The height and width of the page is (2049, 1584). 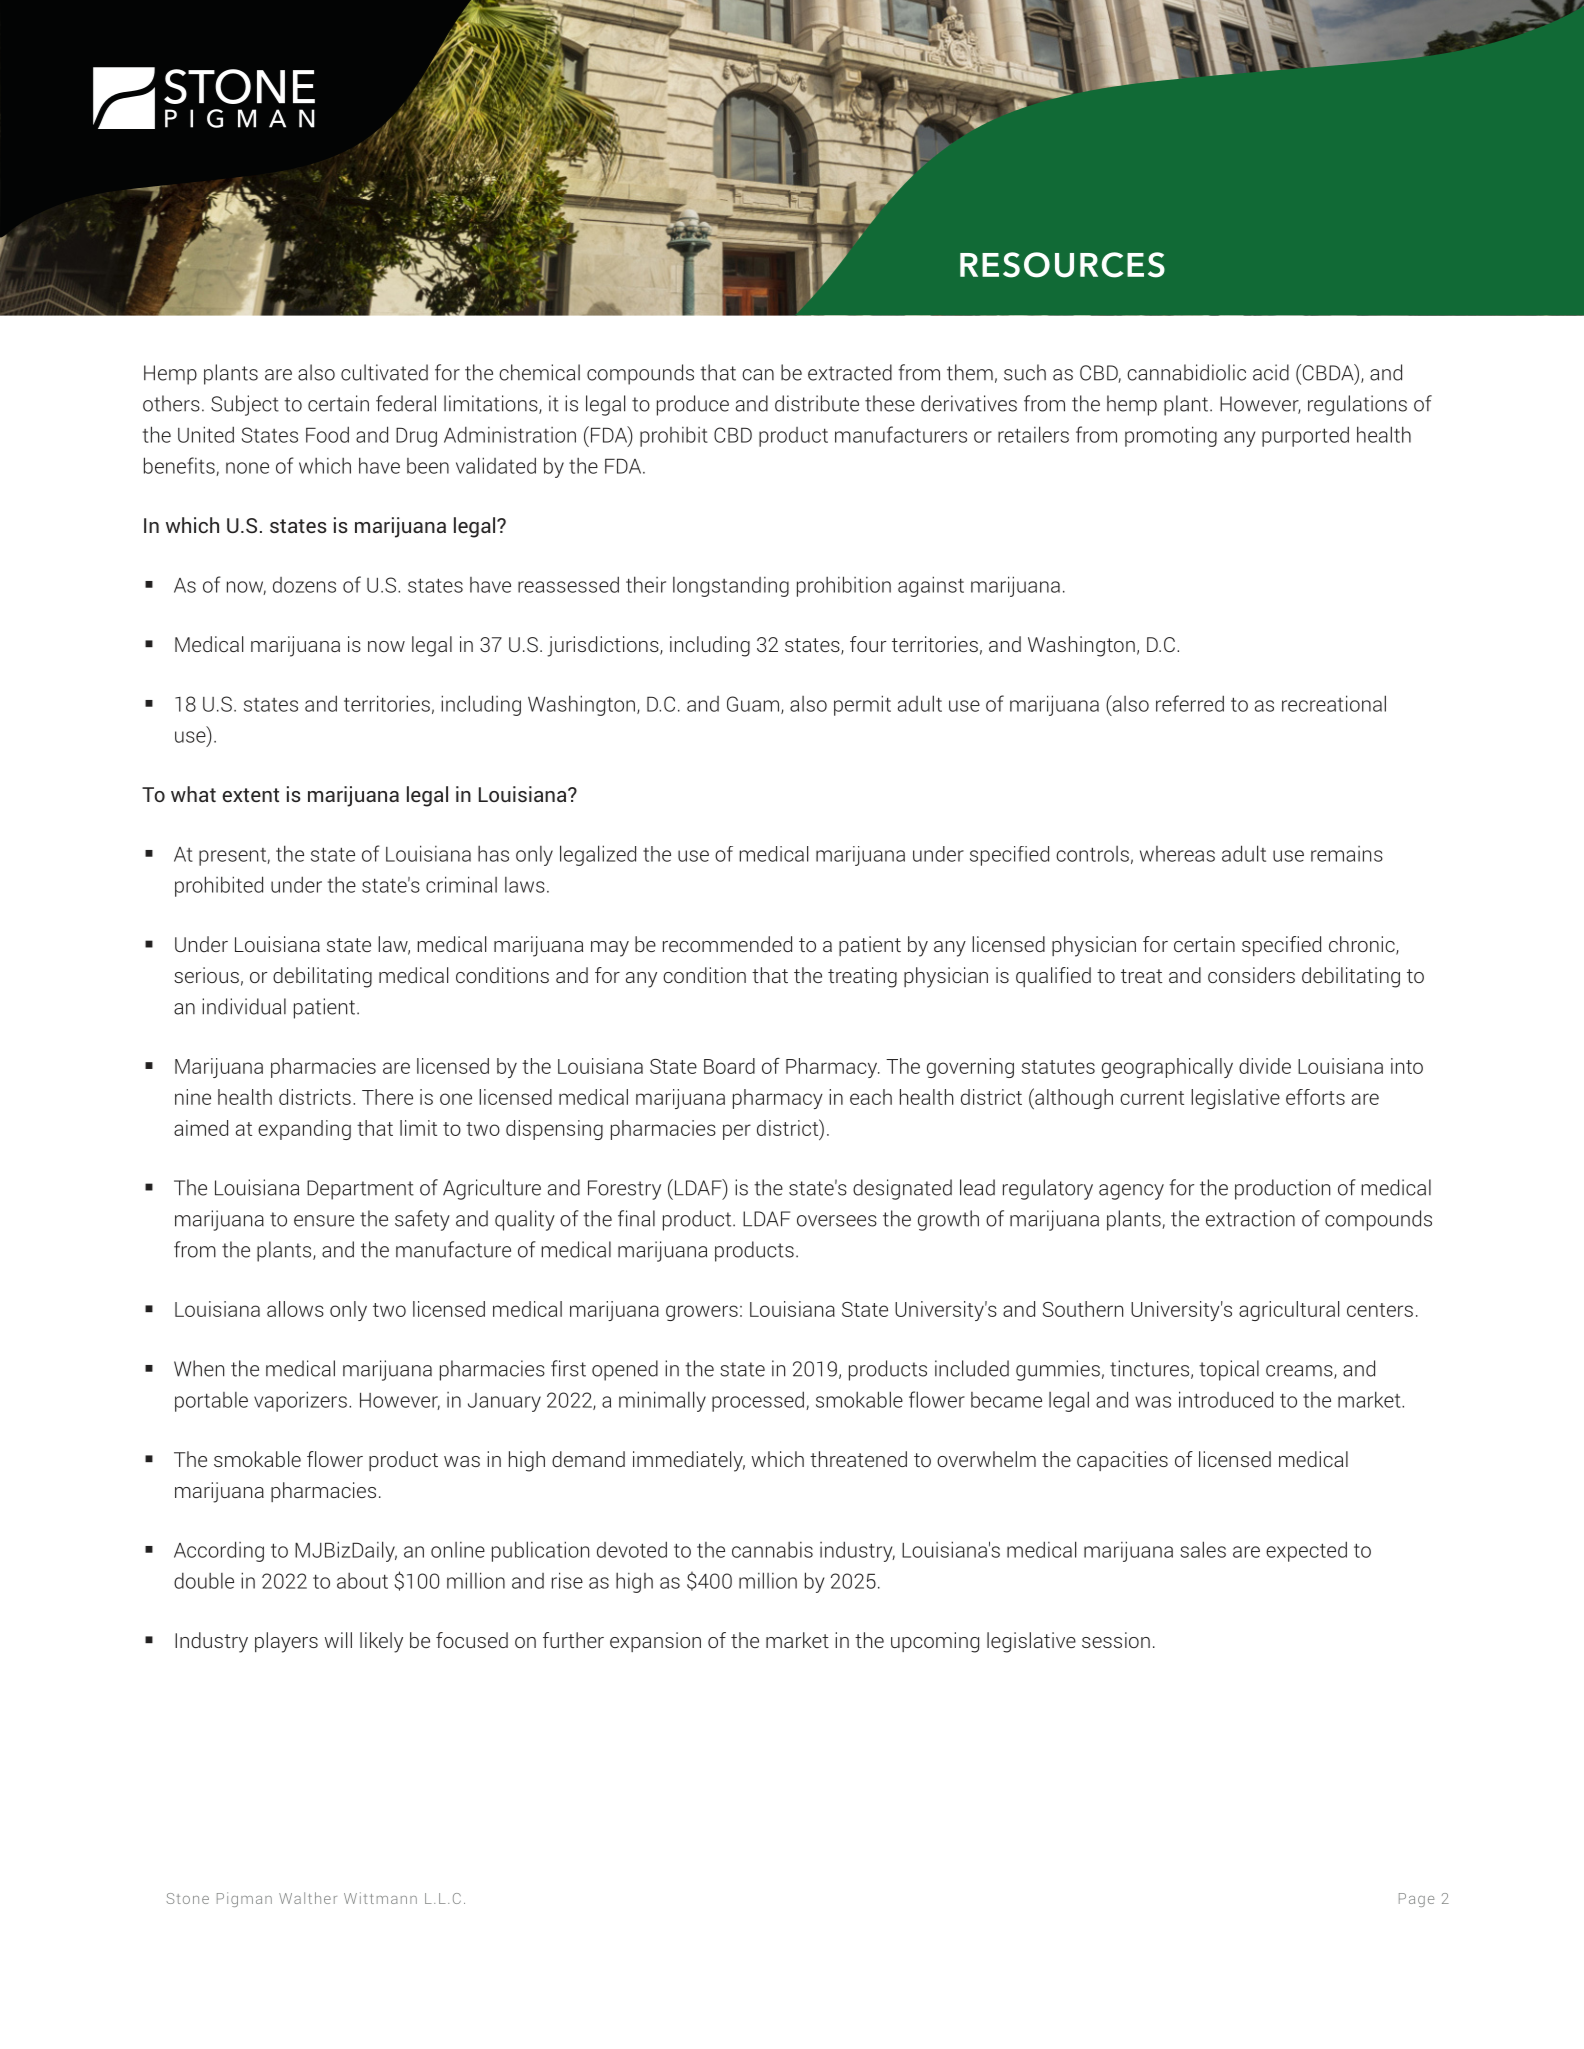 What do you see at coordinates (1265, 1066) in the page?
I see `divide` at bounding box center [1265, 1066].
